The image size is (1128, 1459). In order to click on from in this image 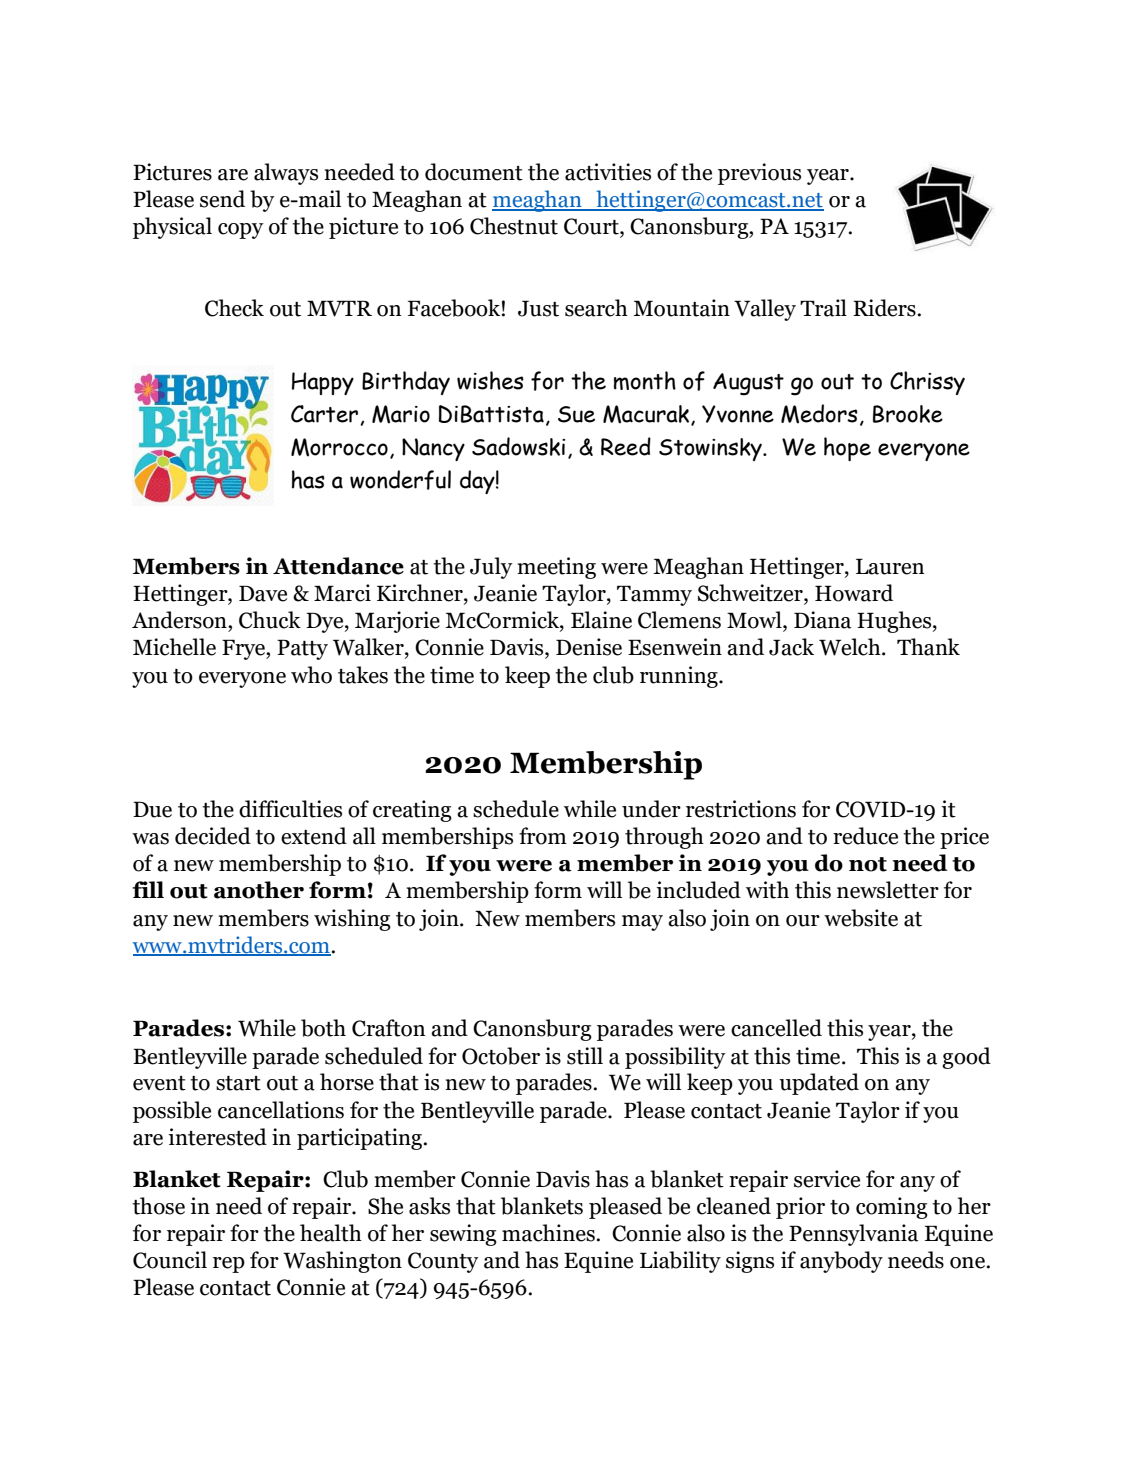, I will do `click(543, 836)`.
